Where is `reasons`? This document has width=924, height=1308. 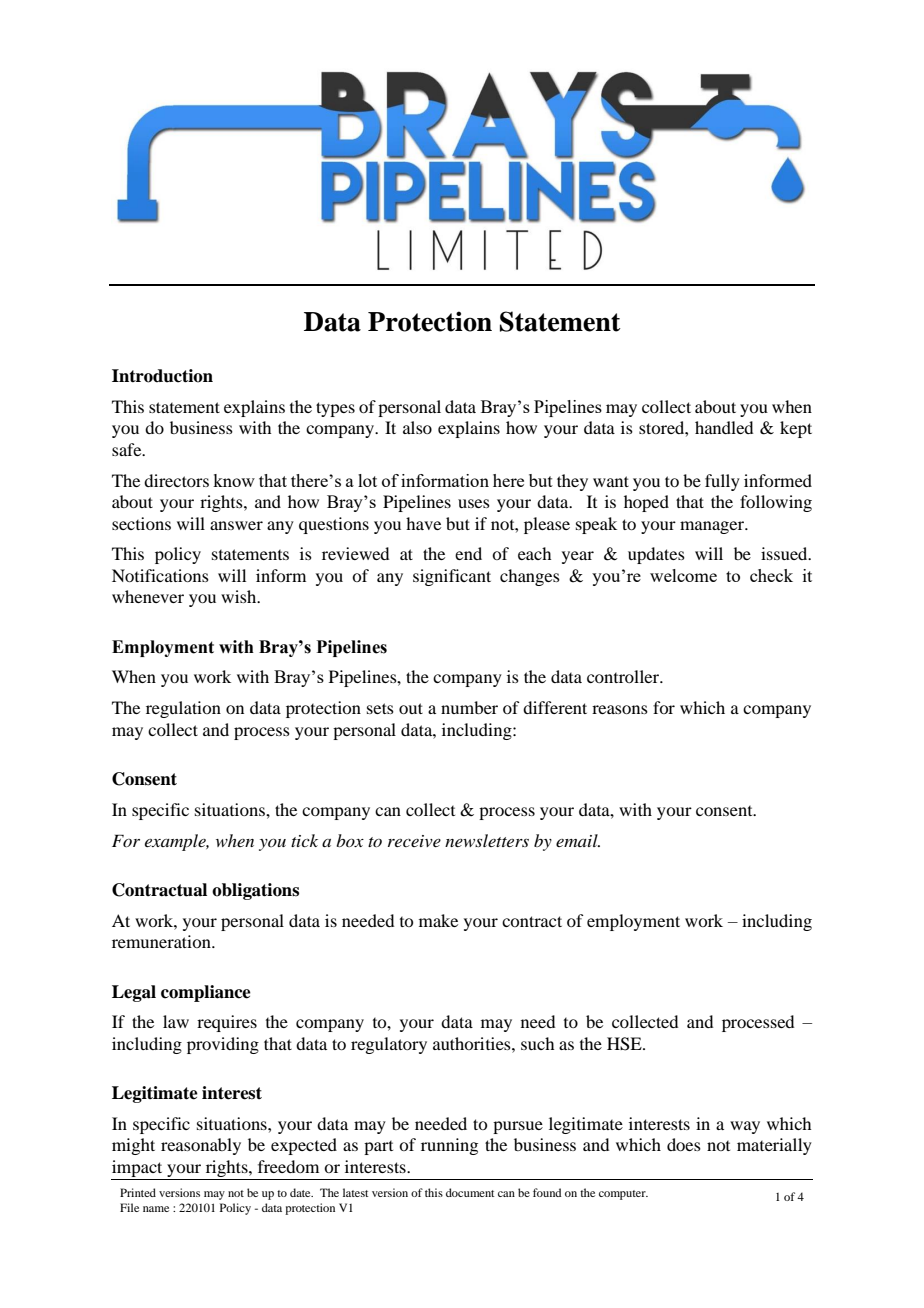 reasons is located at coordinates (620, 709).
